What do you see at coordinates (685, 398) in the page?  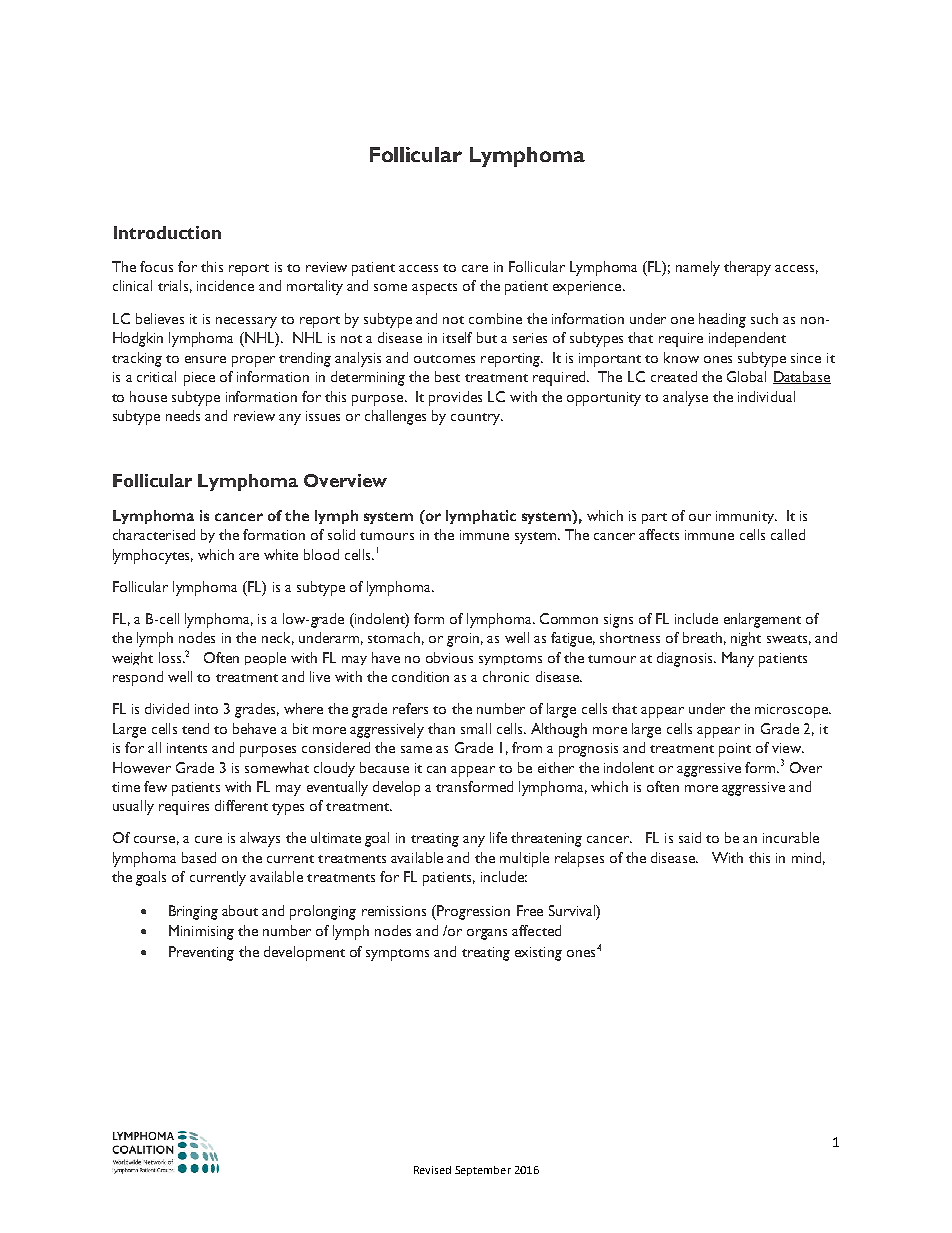 I see `analyse` at bounding box center [685, 398].
